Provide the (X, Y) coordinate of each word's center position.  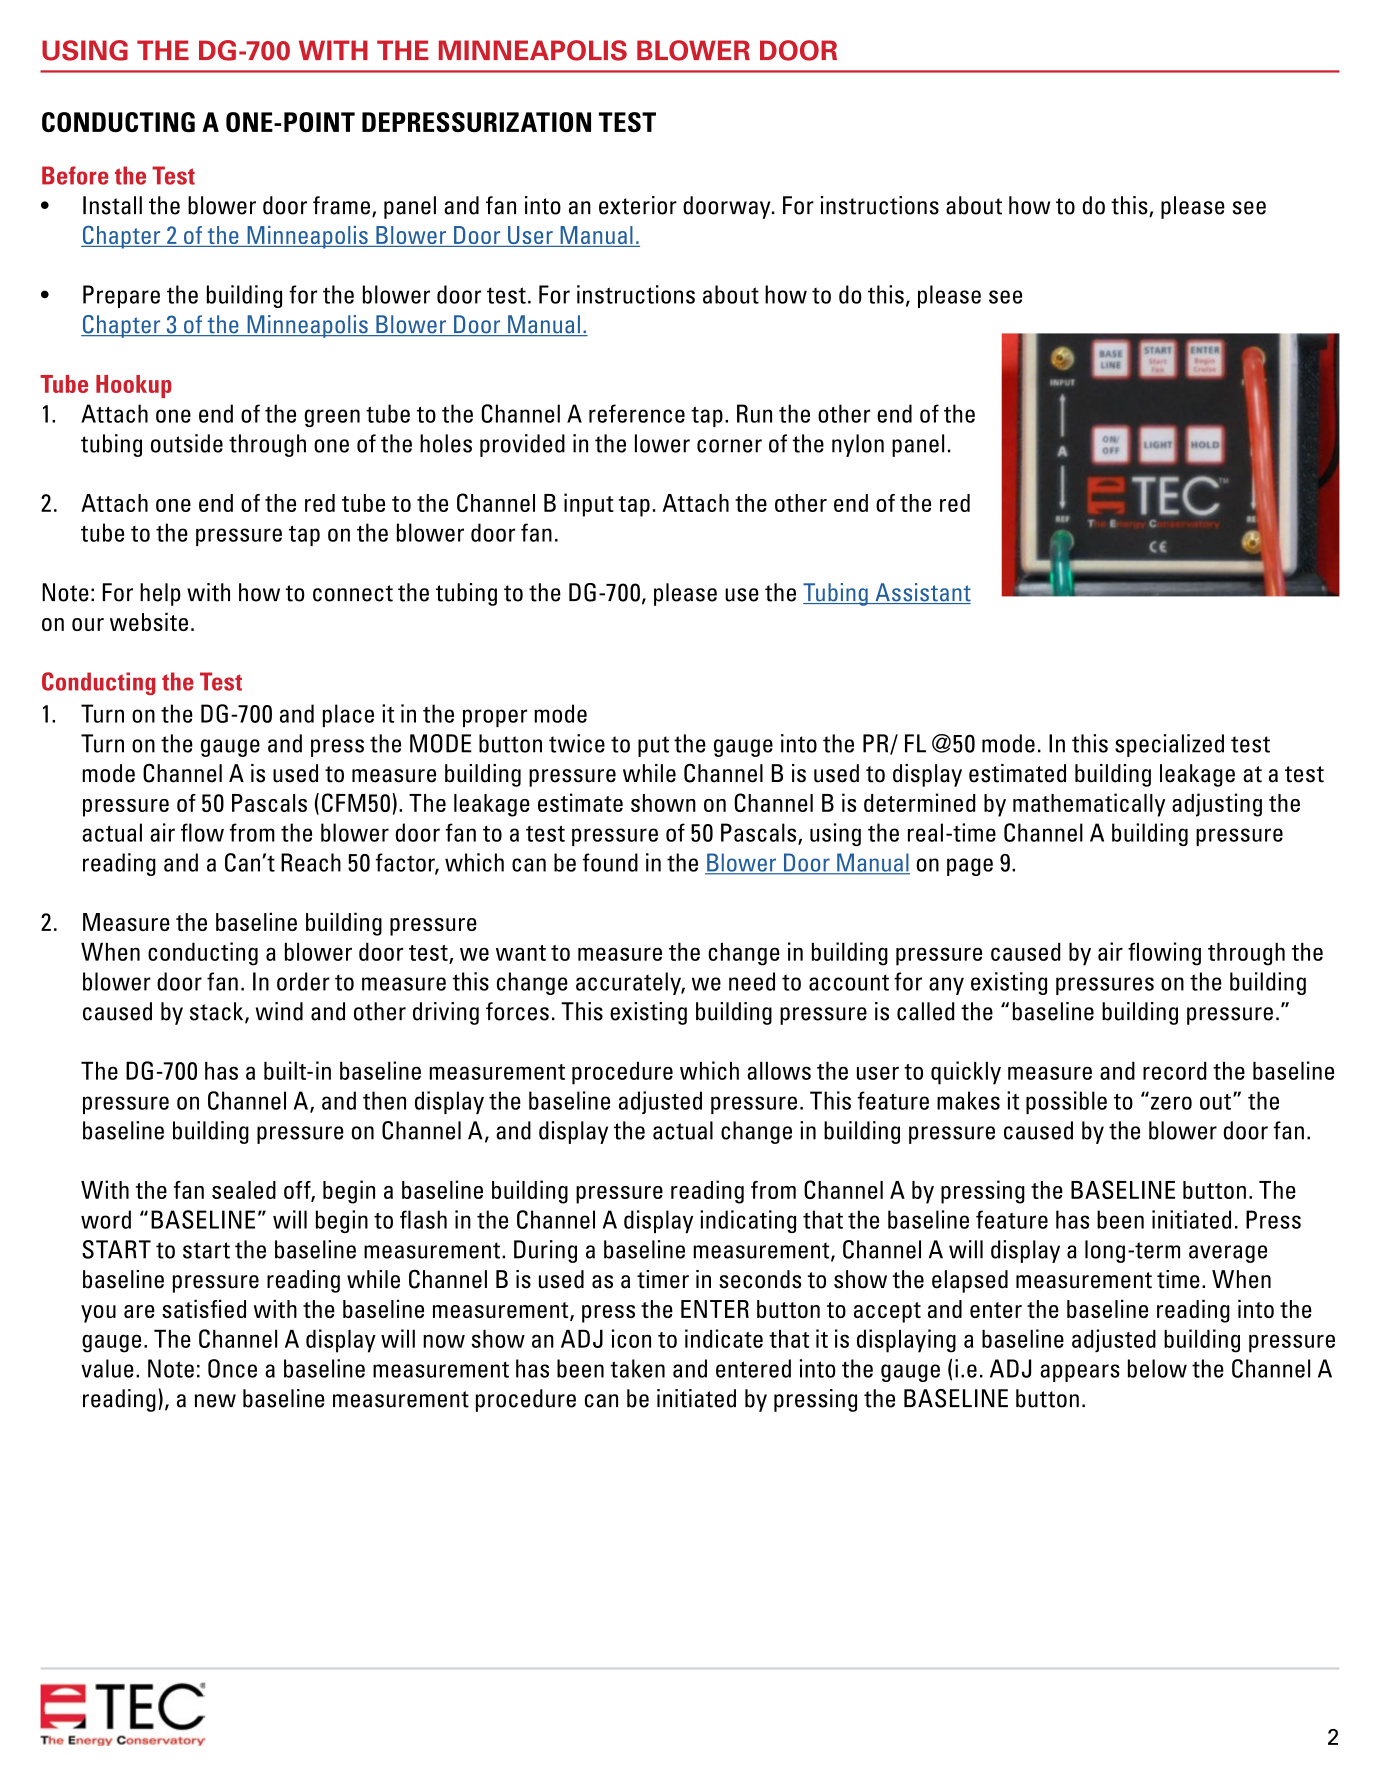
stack (218, 1012)
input (589, 505)
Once (232, 1368)
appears (1080, 1373)
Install (112, 205)
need (752, 981)
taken (637, 1368)
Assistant (922, 593)
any (946, 986)
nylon (858, 445)
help (160, 594)
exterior (638, 205)
